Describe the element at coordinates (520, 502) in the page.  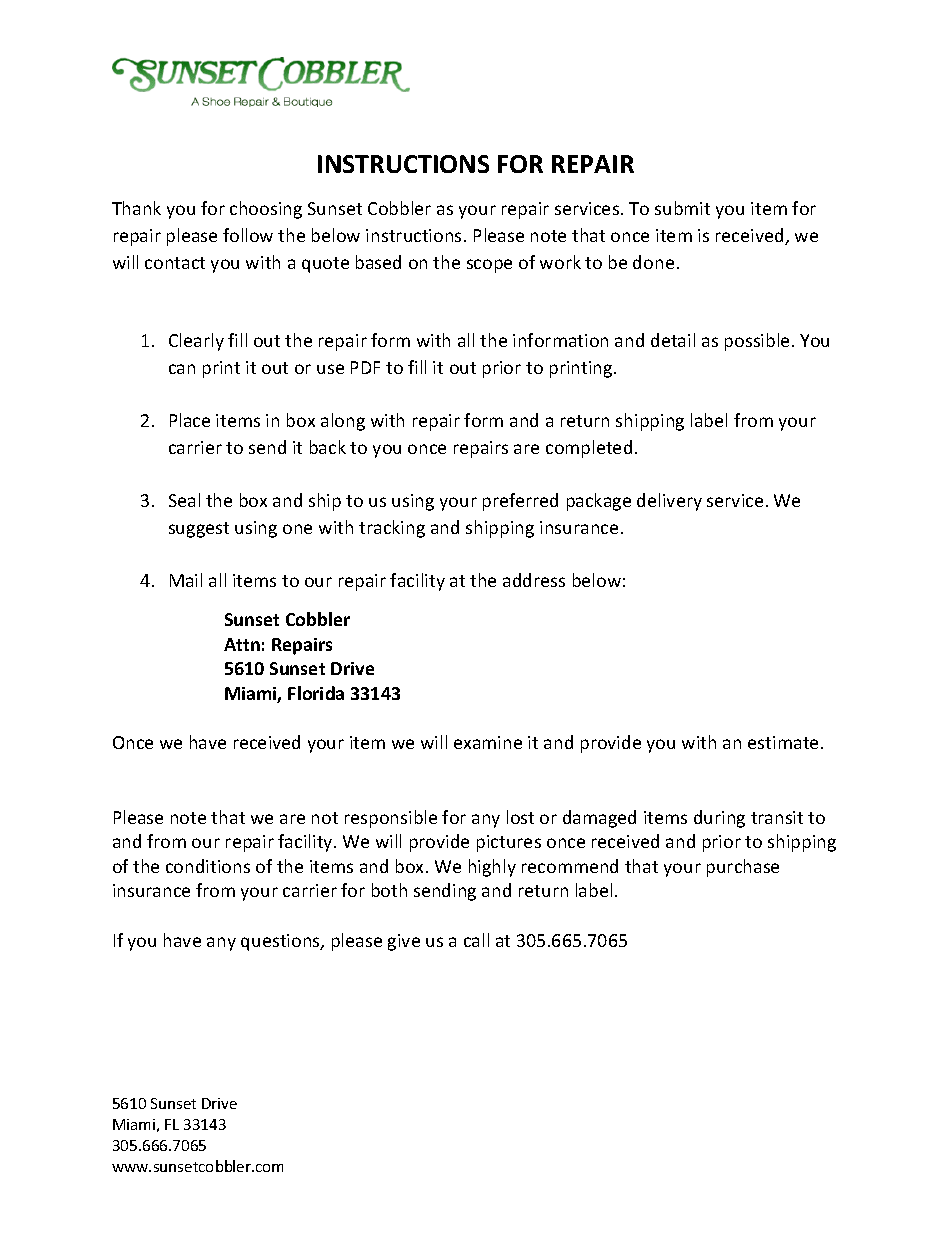
I see `preferred` at that location.
